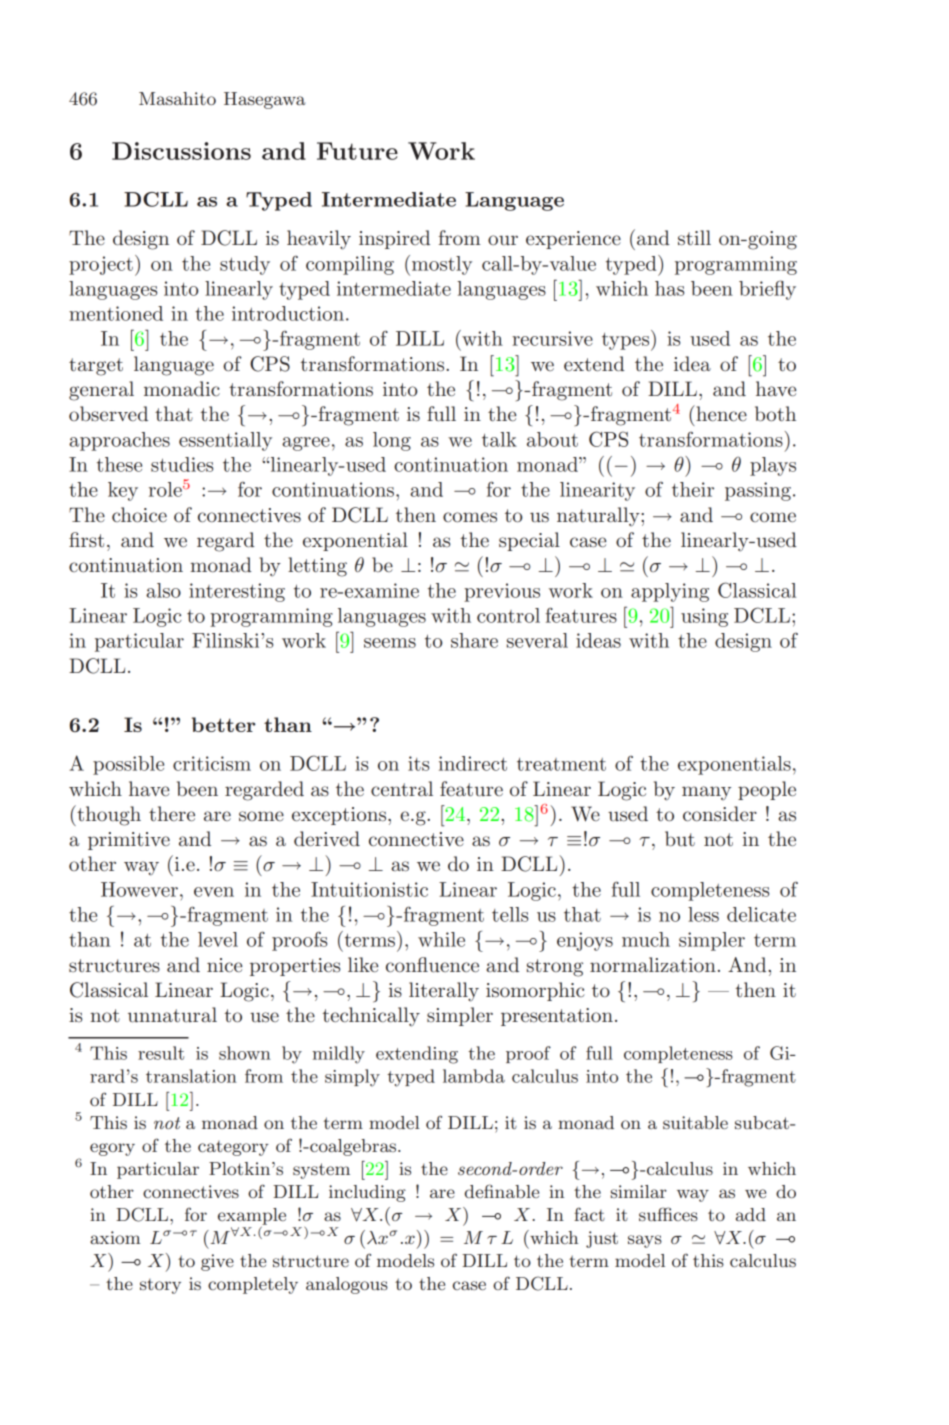 The height and width of the document is (1425, 949). Describe the element at coordinates (694, 238) in the document. I see `still` at that location.
